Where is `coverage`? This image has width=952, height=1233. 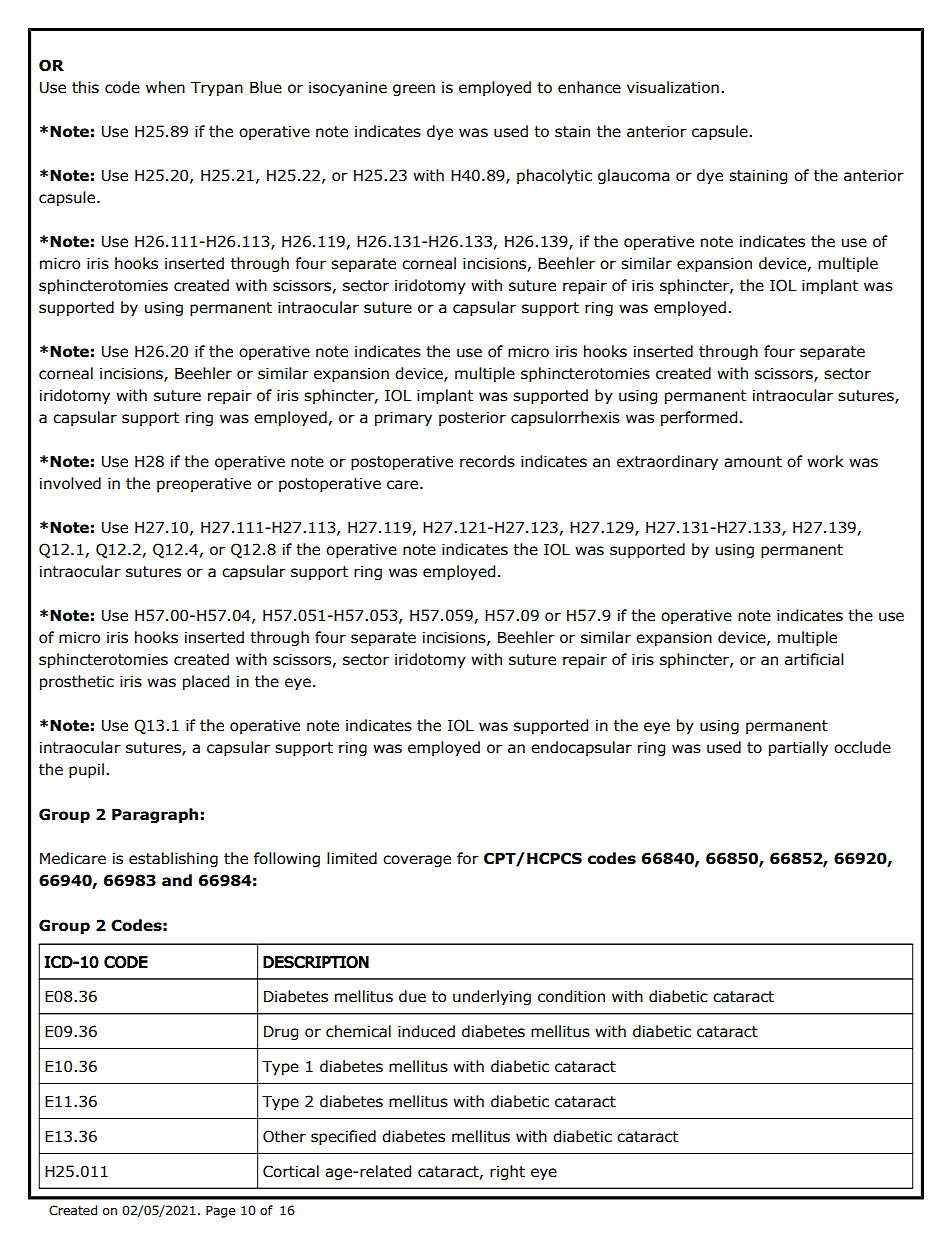
coverage is located at coordinates (417, 861).
